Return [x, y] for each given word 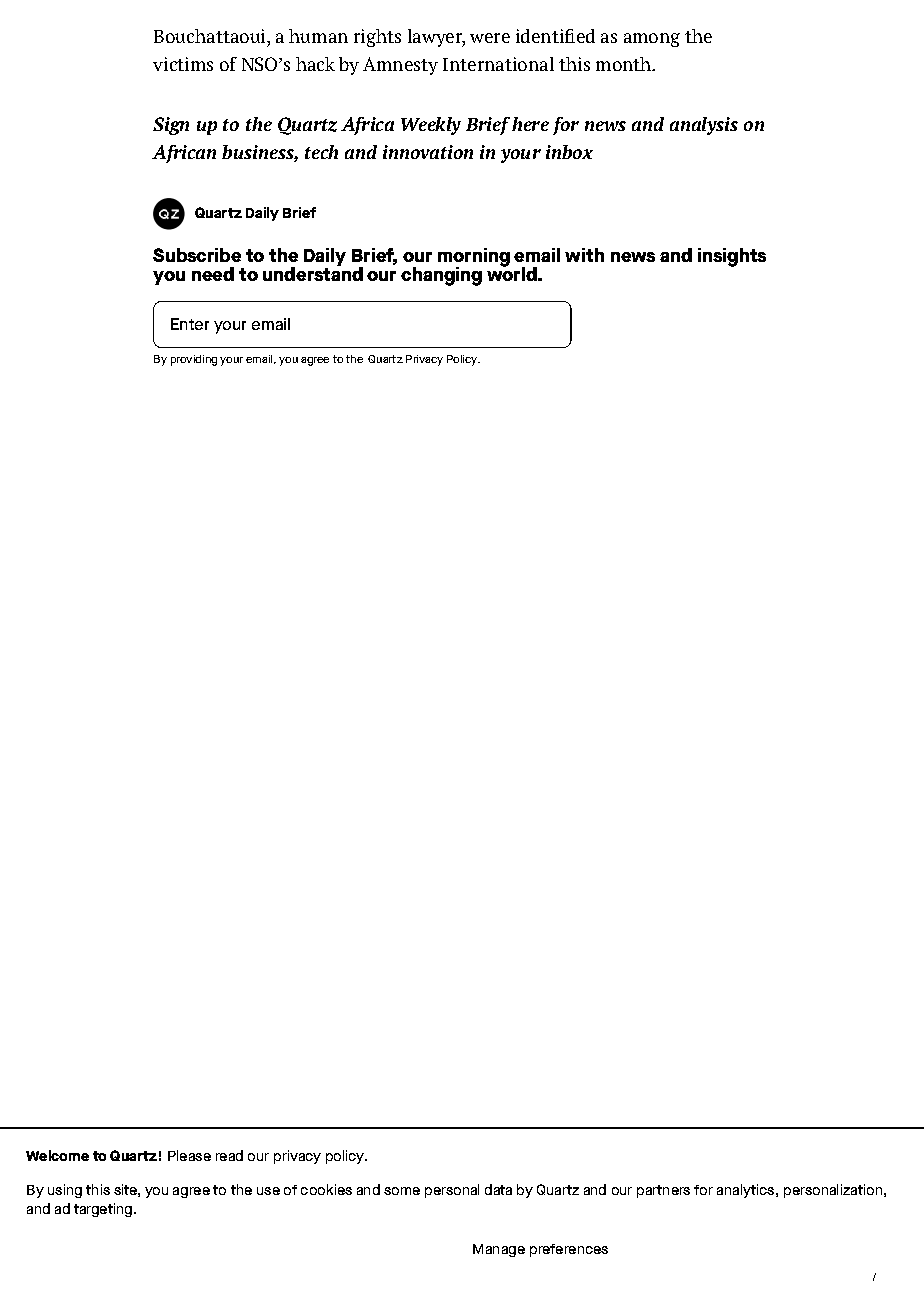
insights [732, 257]
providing [194, 360]
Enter [190, 324]
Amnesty [400, 66]
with [584, 255]
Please [189, 1155]
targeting [103, 1210]
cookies [326, 1189]
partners [663, 1191]
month [625, 64]
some [402, 1191]
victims [183, 64]
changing [441, 276]
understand [313, 273]
